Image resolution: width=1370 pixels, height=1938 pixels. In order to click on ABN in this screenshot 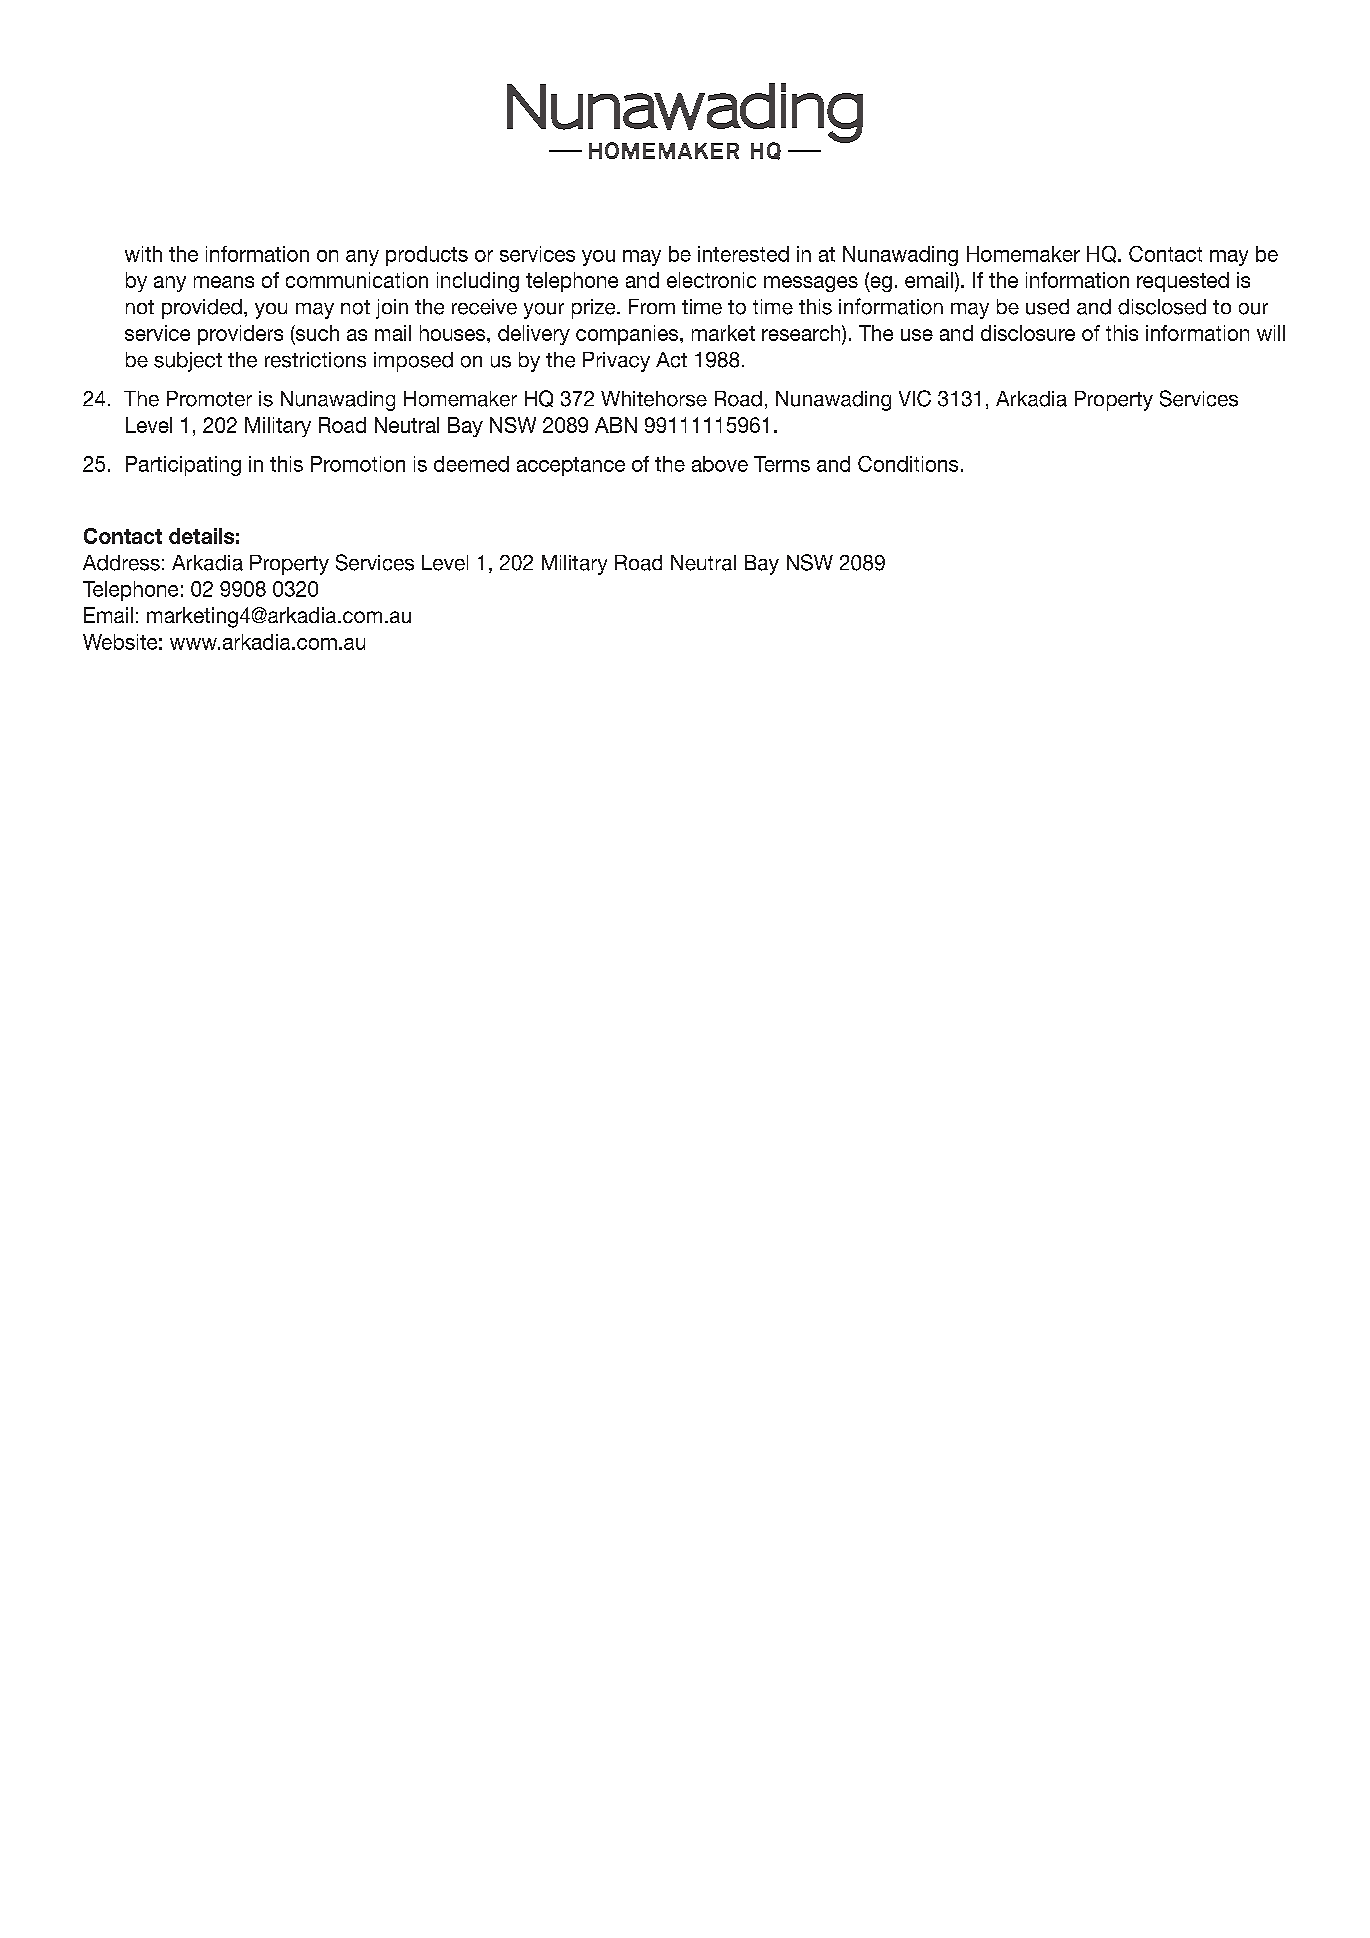, I will do `click(616, 425)`.
